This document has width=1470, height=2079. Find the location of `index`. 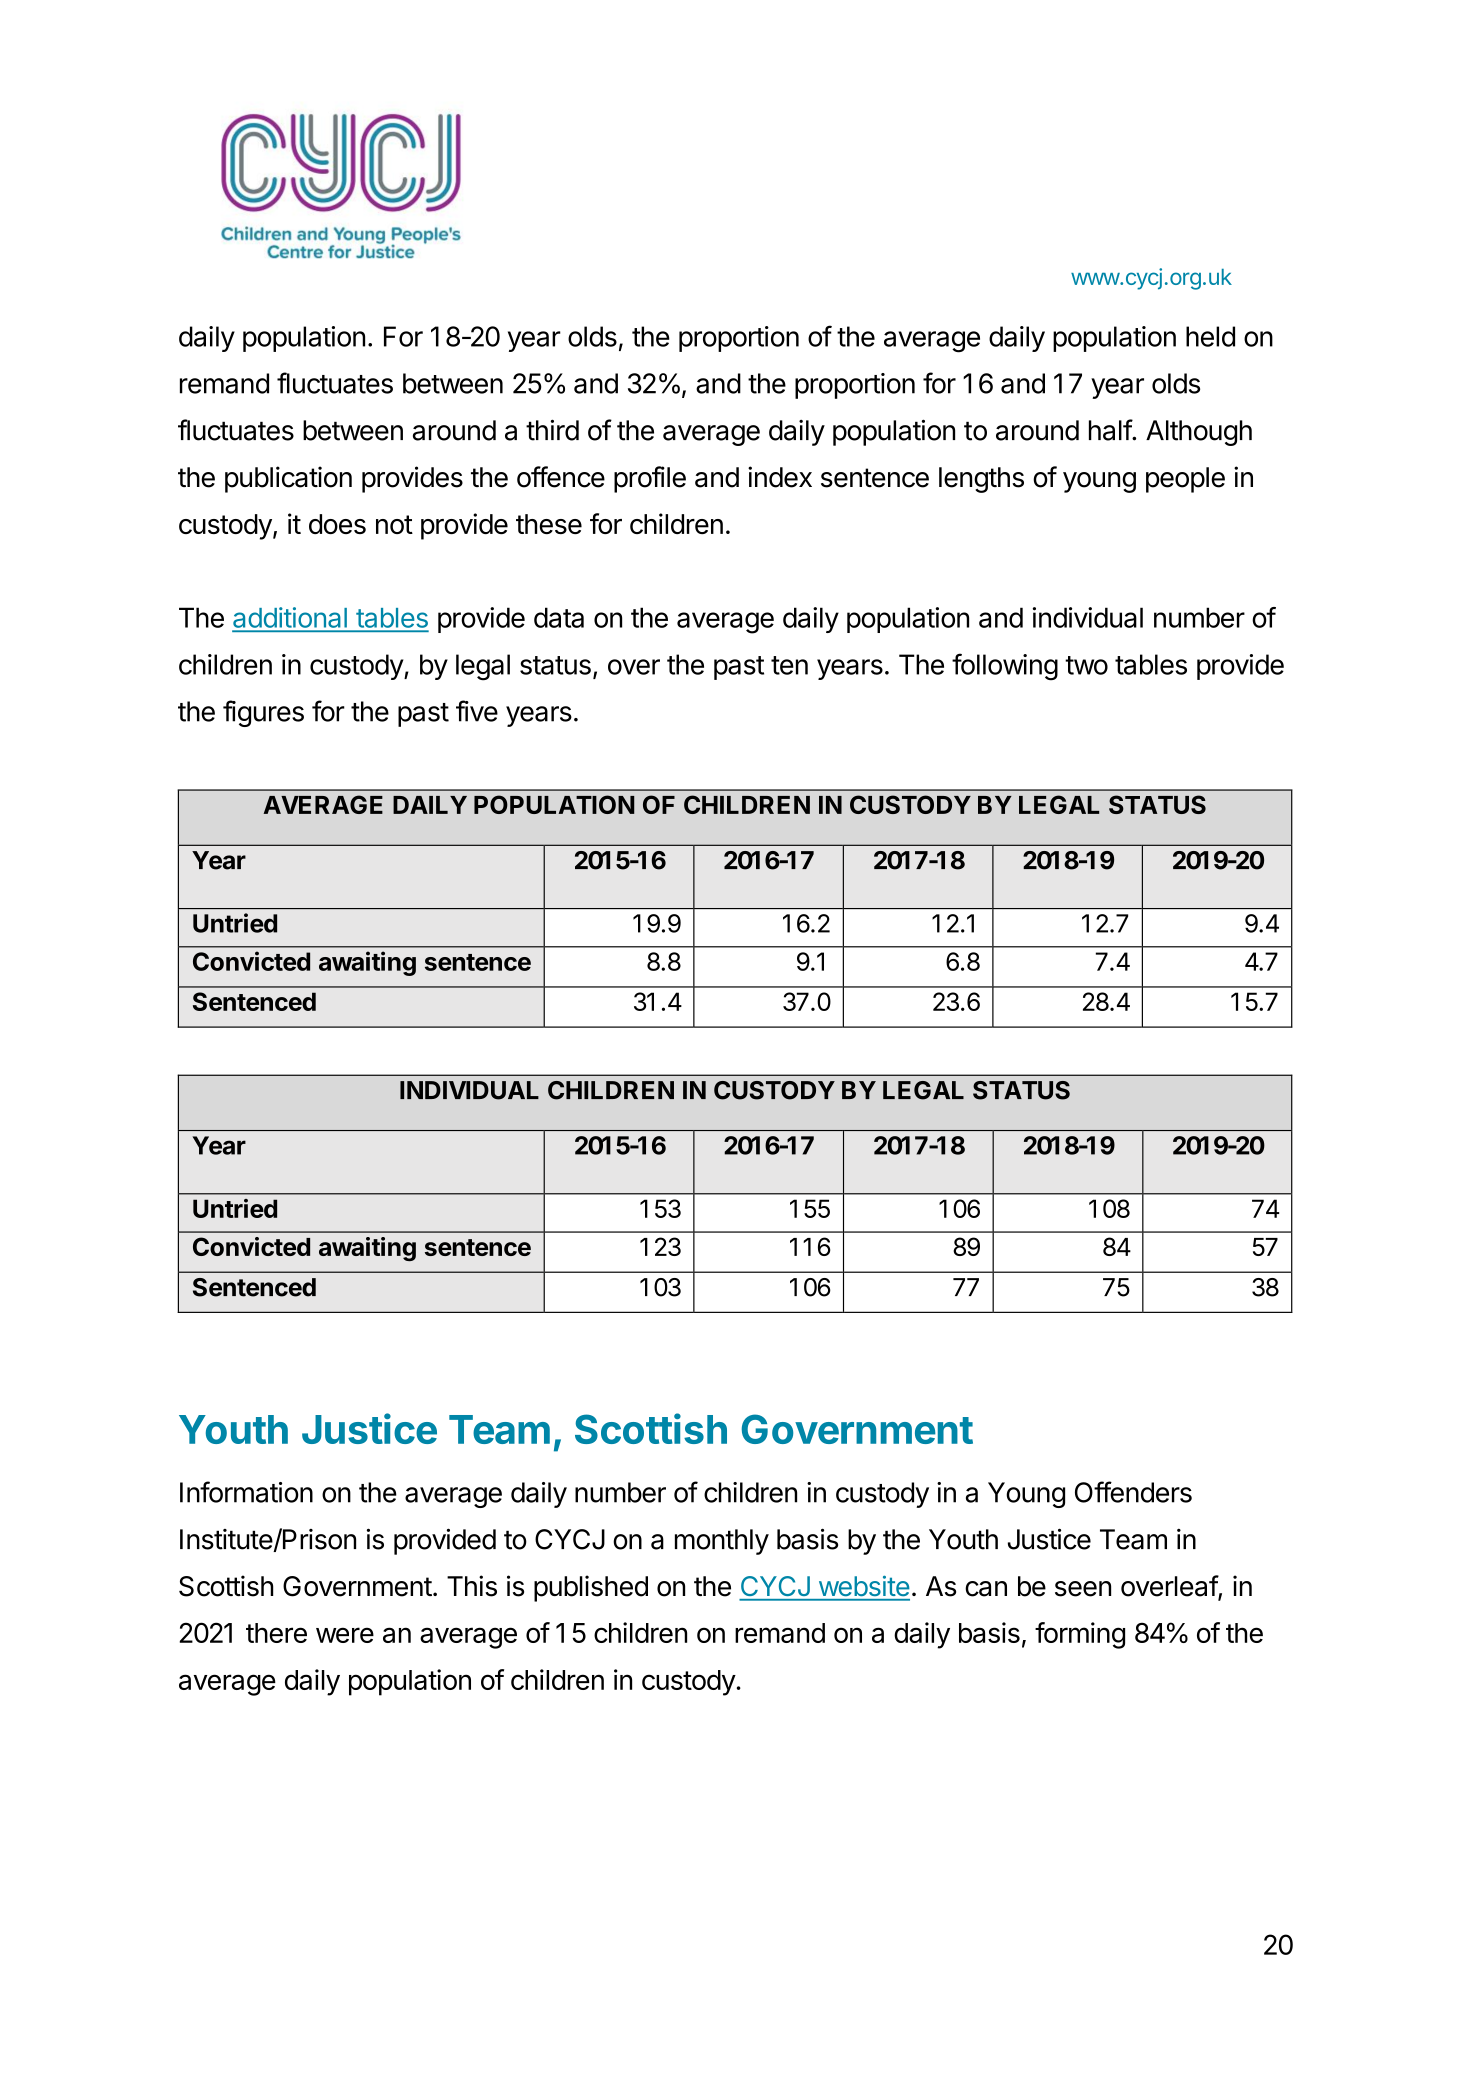

index is located at coordinates (780, 477).
